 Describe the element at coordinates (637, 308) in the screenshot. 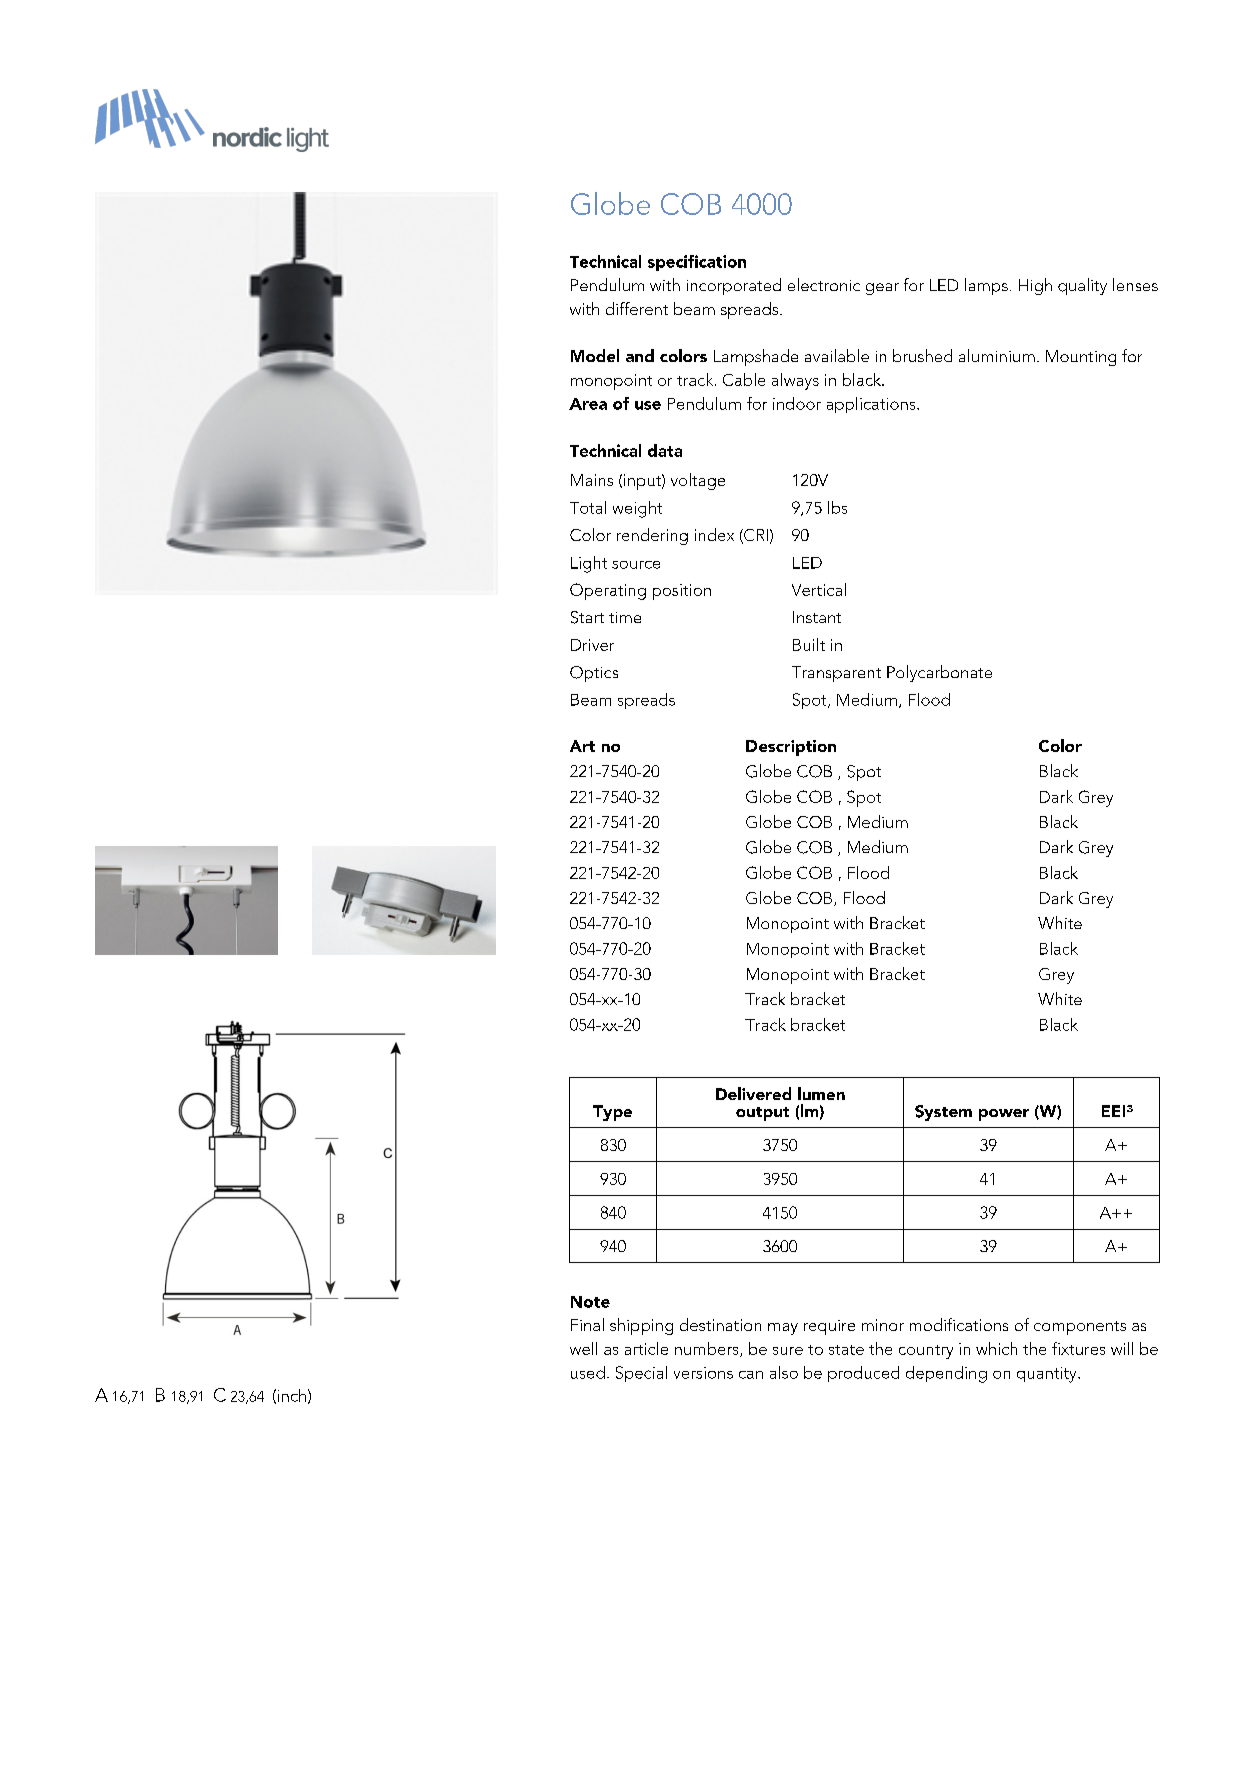

I see `different` at that location.
